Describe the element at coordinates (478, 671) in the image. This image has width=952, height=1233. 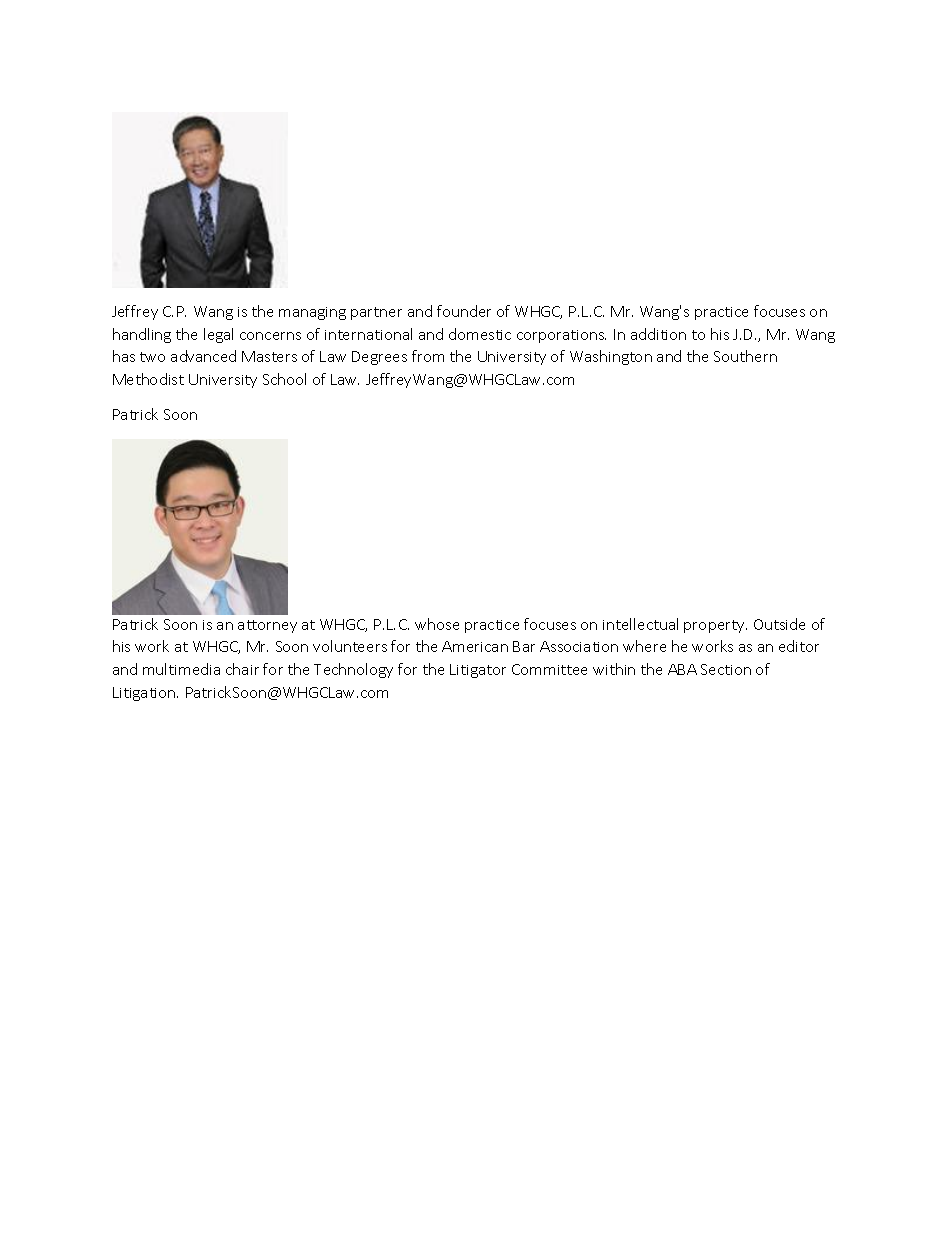
I see `Litigator` at that location.
